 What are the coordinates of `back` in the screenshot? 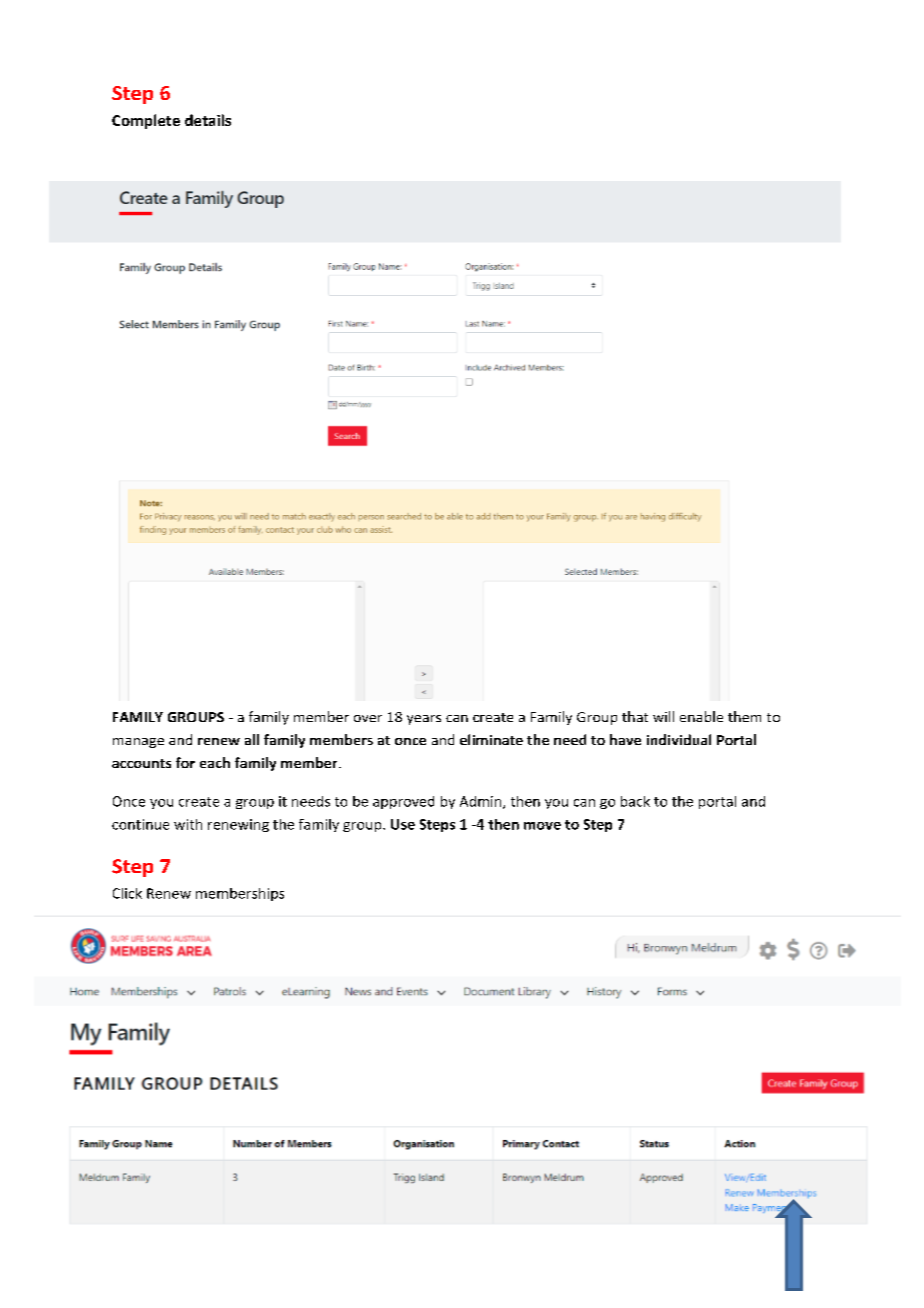 It's located at (635, 801).
